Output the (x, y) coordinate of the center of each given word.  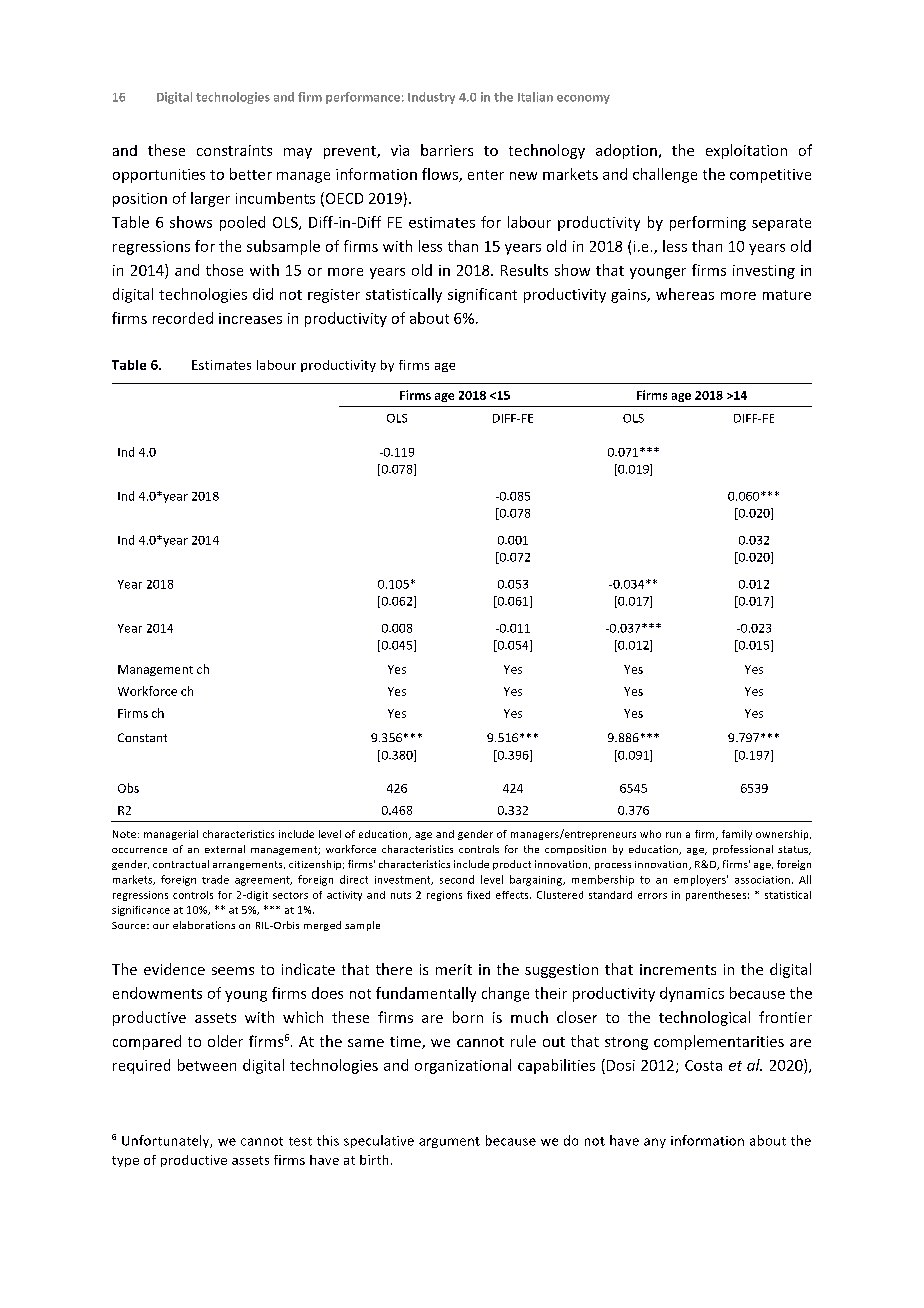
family (737, 835)
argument (449, 1142)
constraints (234, 150)
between (207, 1065)
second (457, 879)
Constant (142, 737)
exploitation (746, 151)
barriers (447, 150)
